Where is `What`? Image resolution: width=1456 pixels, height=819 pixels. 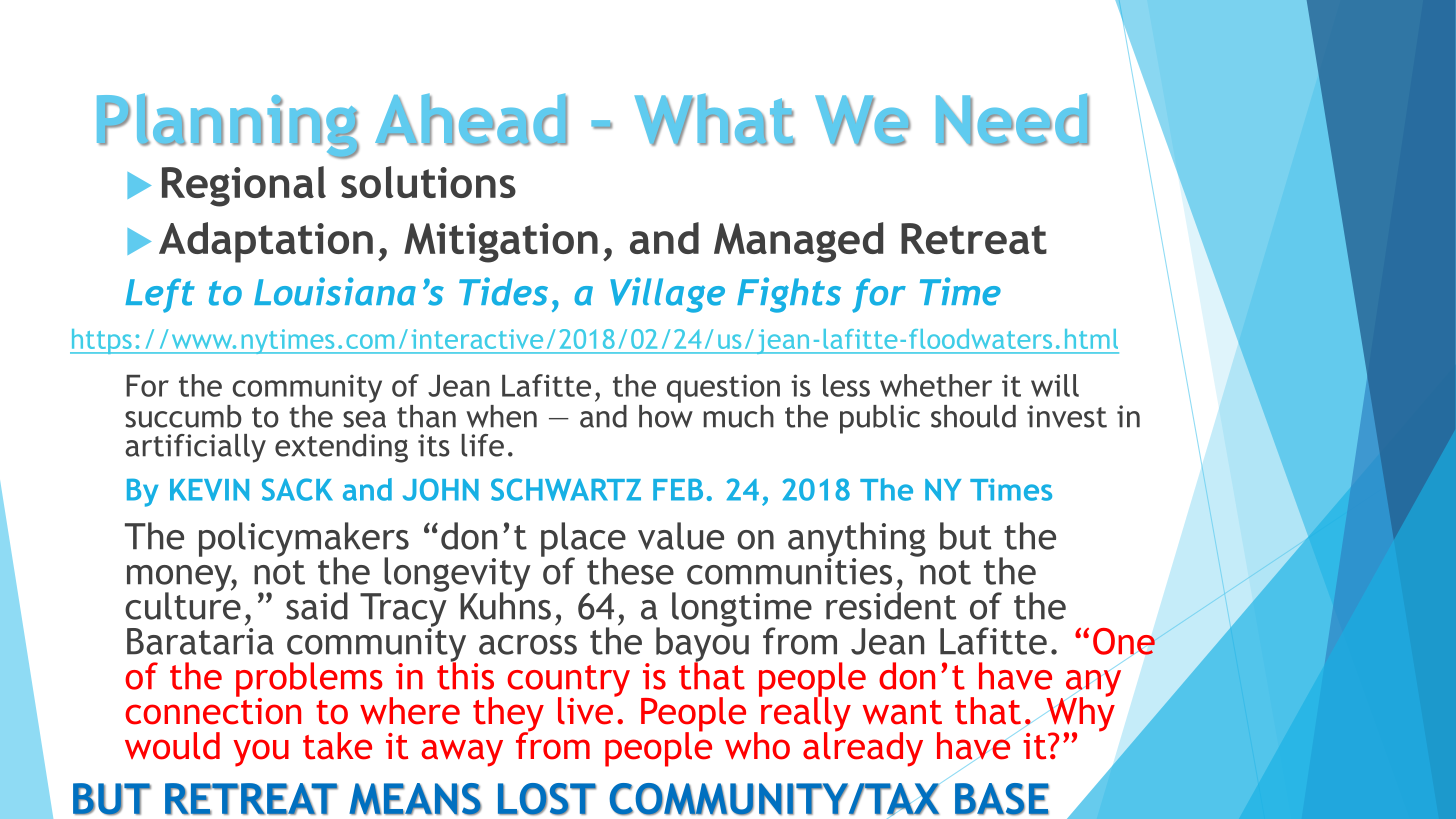
What is located at coordinates (715, 120).
